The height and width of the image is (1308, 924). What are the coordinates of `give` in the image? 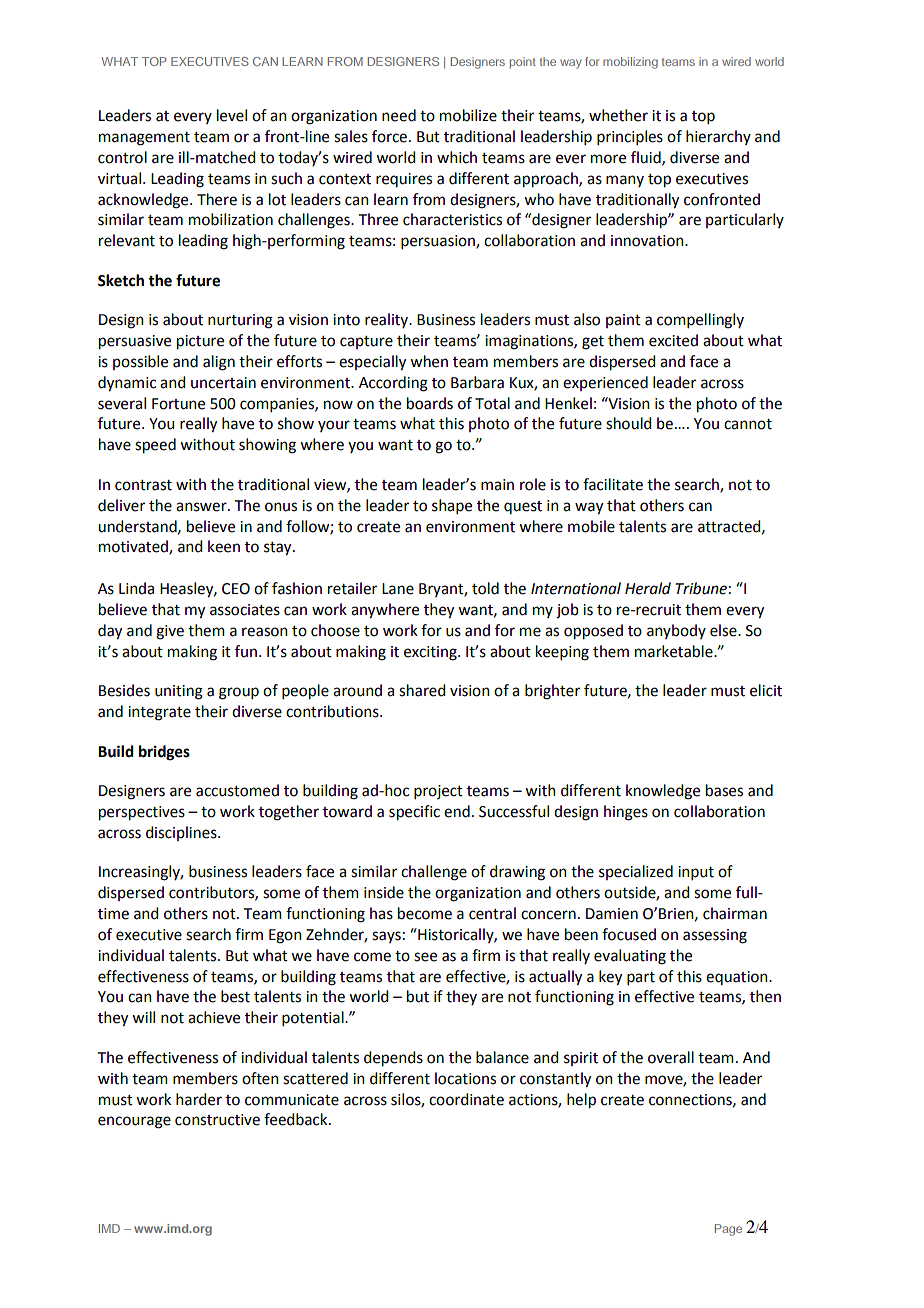 It's located at (170, 632).
